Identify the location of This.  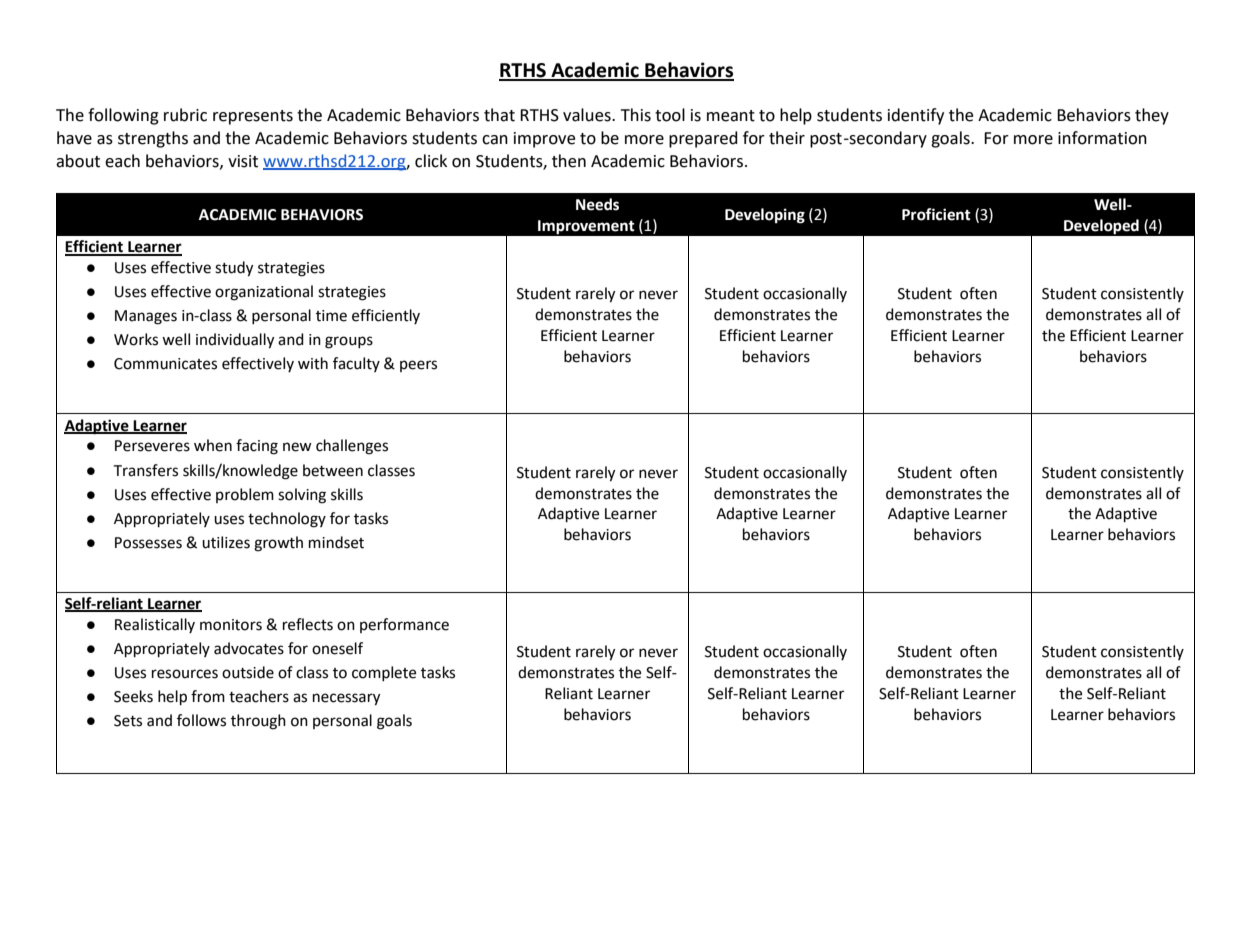
(636, 115).
